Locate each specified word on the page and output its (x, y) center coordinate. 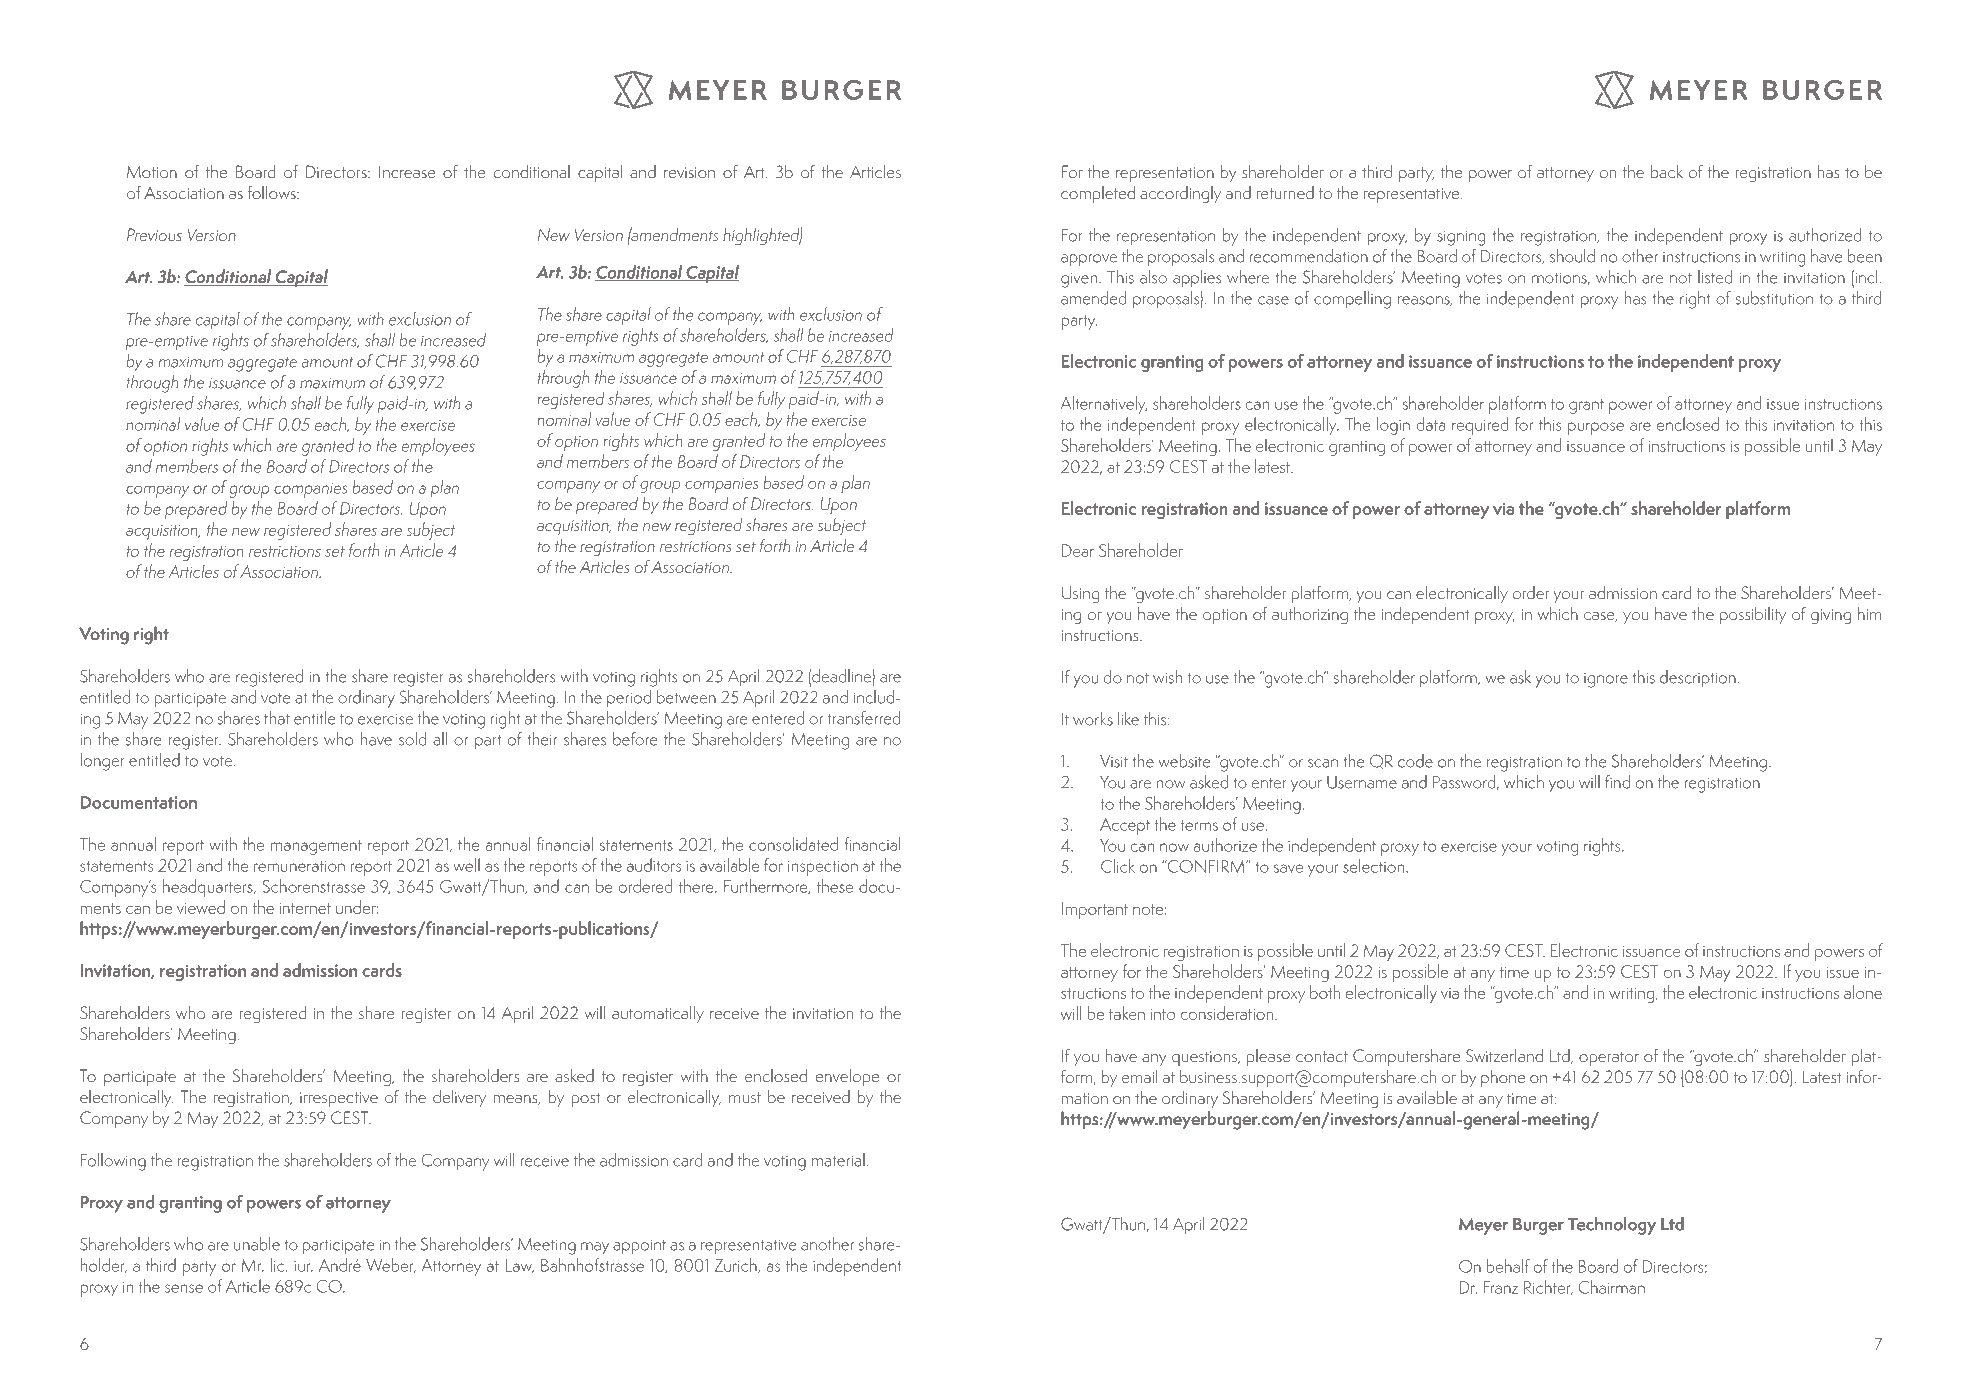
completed (1098, 194)
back (1667, 171)
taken (1127, 1013)
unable (257, 1244)
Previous (154, 234)
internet (305, 908)
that (277, 718)
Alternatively (1103, 405)
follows (272, 192)
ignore (1606, 680)
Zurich (737, 1265)
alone (1863, 992)
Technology (1612, 1226)
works (1093, 719)
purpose (1596, 428)
